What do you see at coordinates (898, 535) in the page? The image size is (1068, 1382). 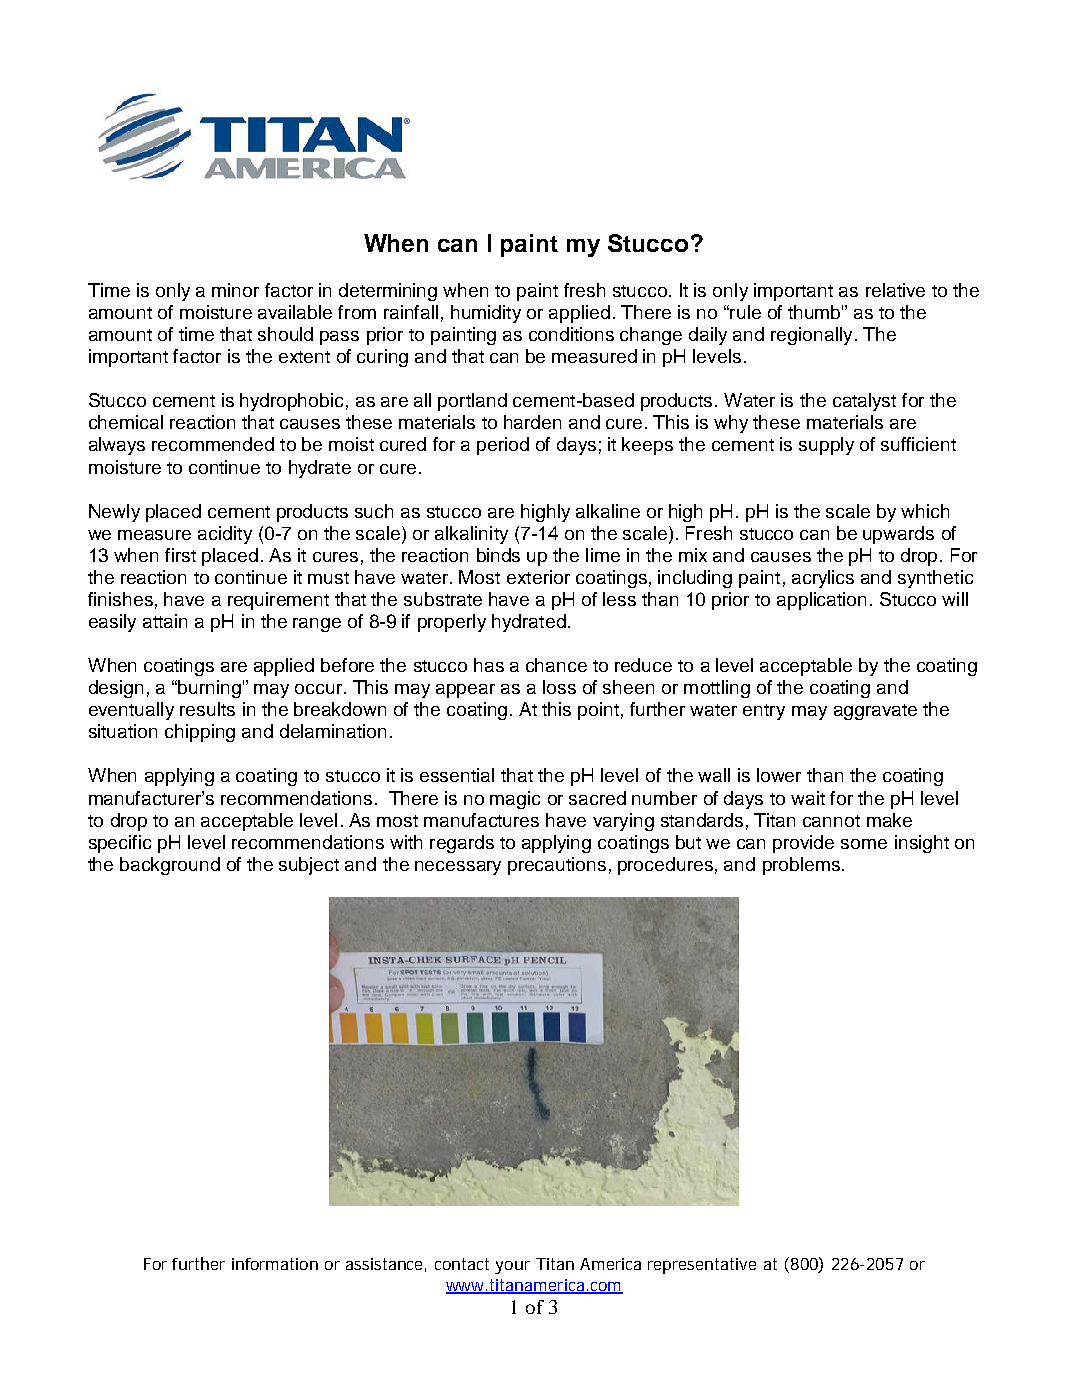 I see `upwards` at bounding box center [898, 535].
